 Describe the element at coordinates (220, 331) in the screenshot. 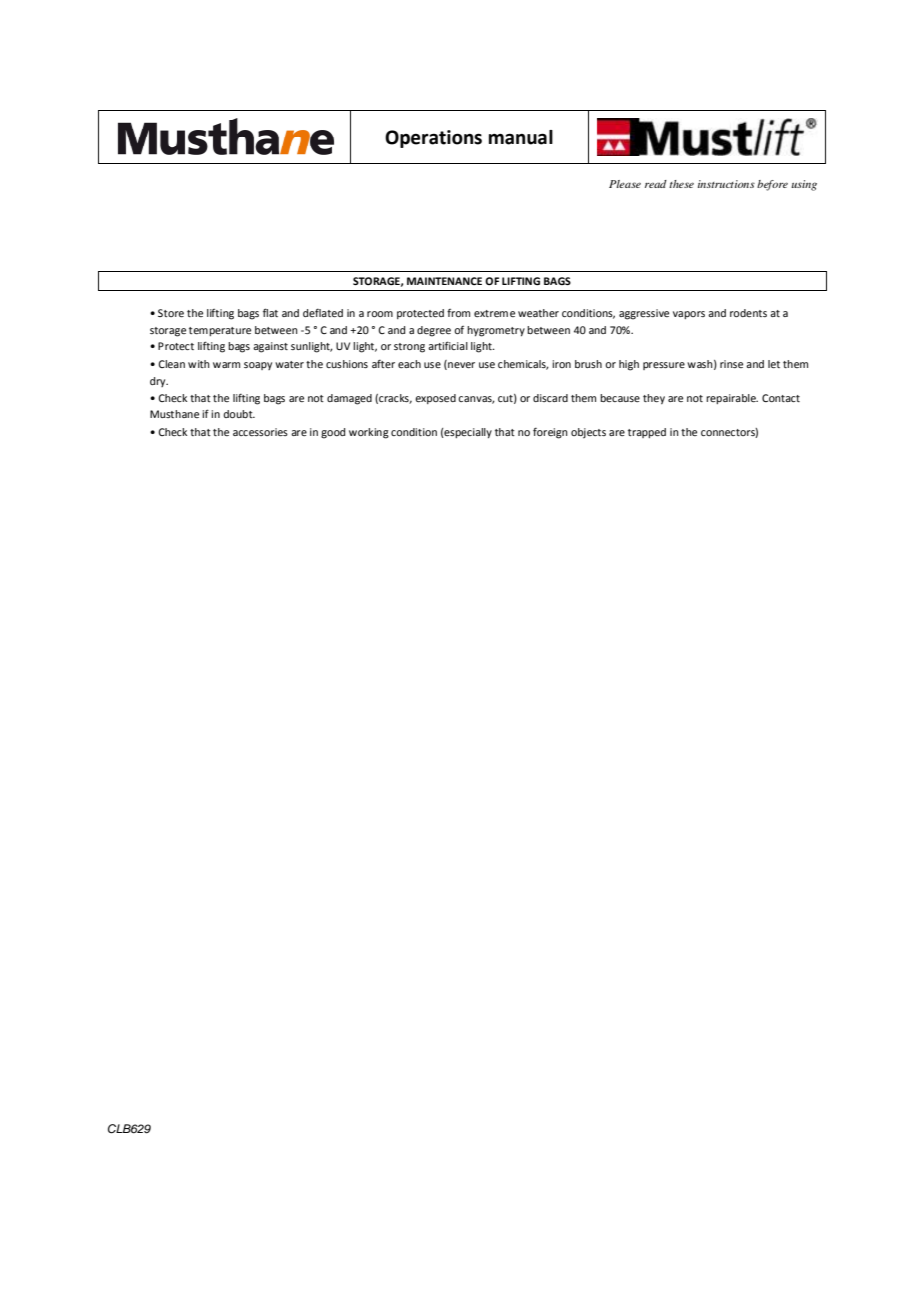

I see `temperature` at that location.
